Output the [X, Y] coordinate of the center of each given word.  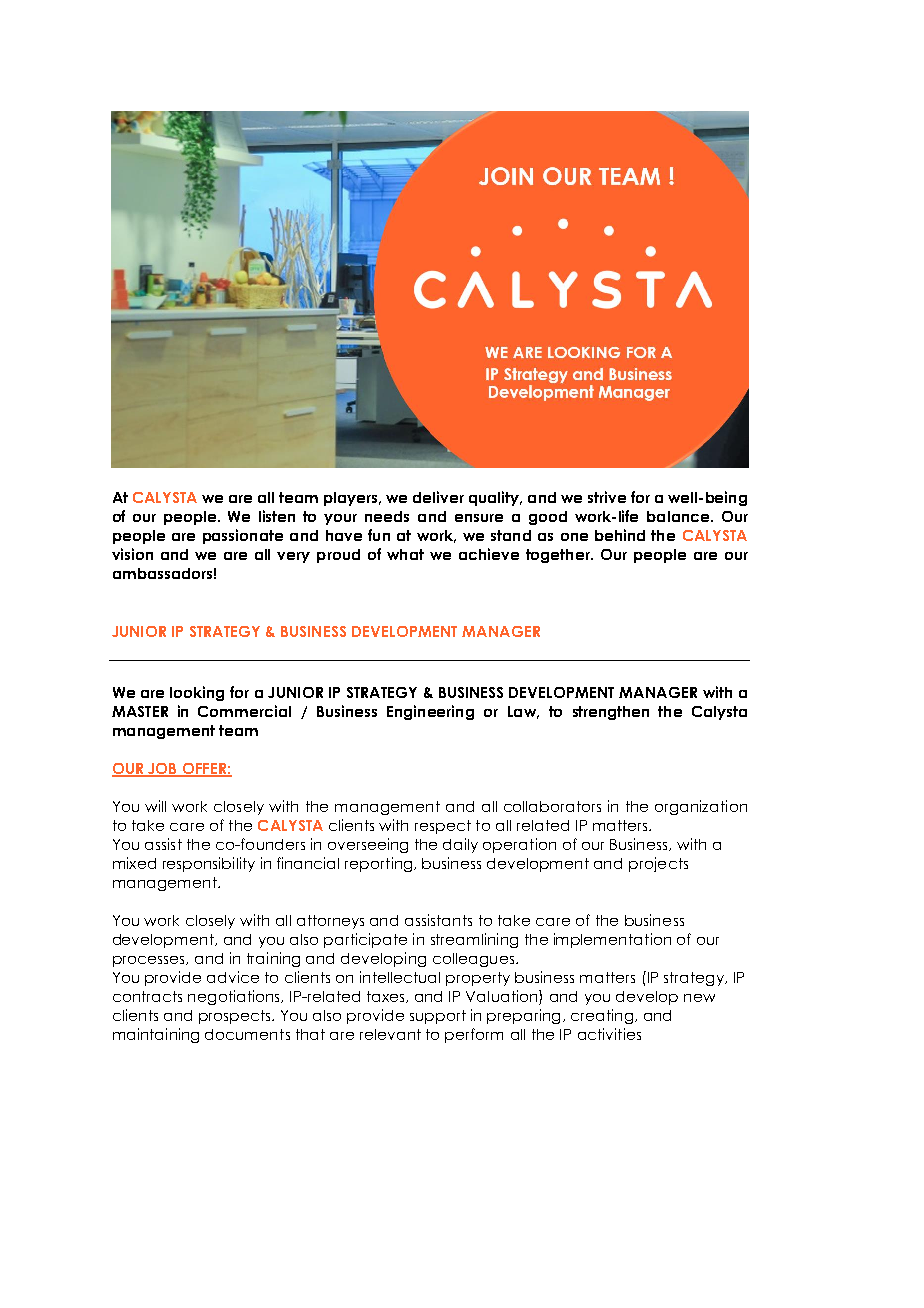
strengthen [611, 713]
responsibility [209, 864]
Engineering [430, 712]
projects [658, 864]
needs [387, 516]
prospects [236, 1017]
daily [460, 845]
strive [607, 497]
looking [197, 693]
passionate [243, 536]
